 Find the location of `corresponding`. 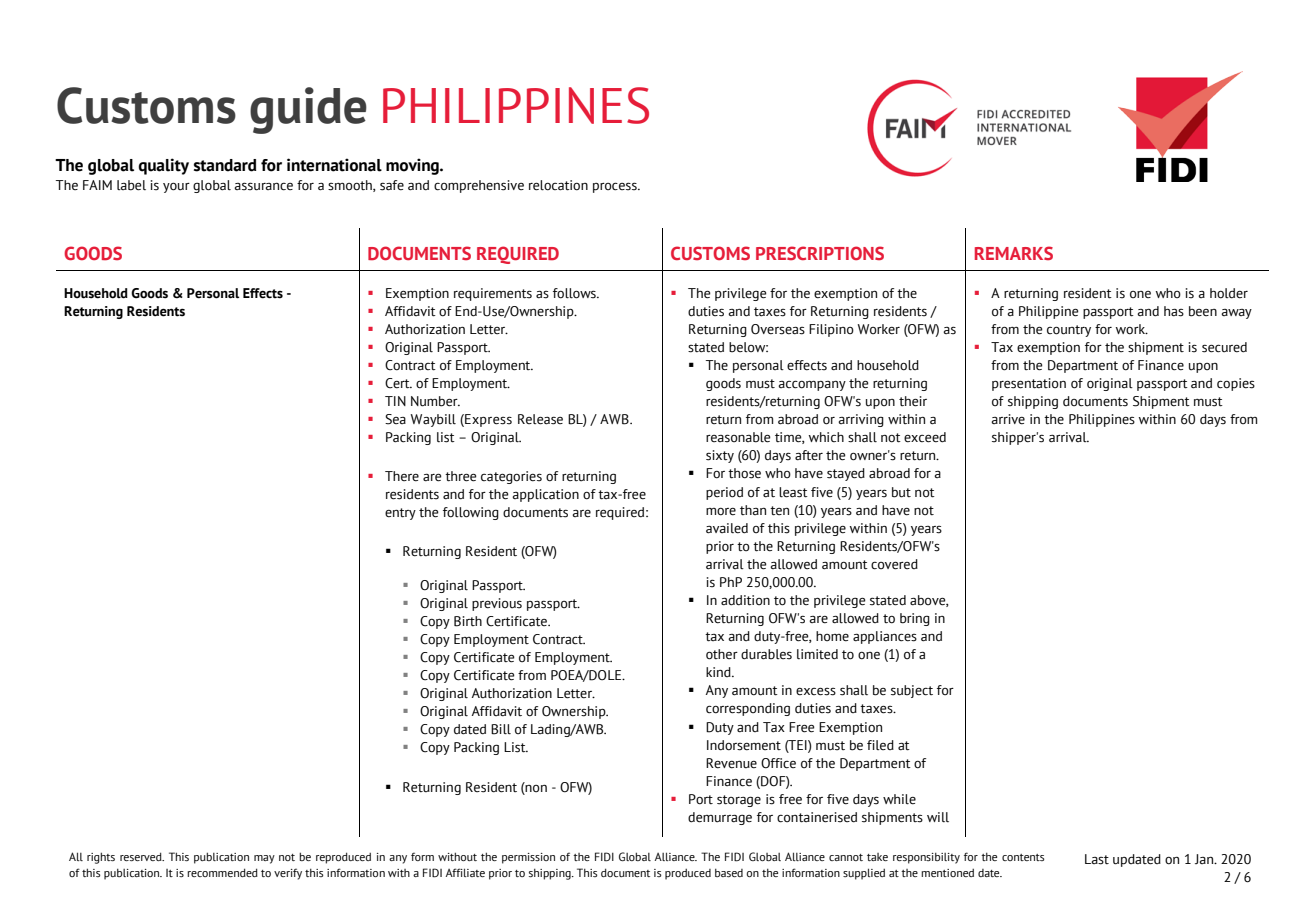

corresponding is located at coordinates (748, 709).
